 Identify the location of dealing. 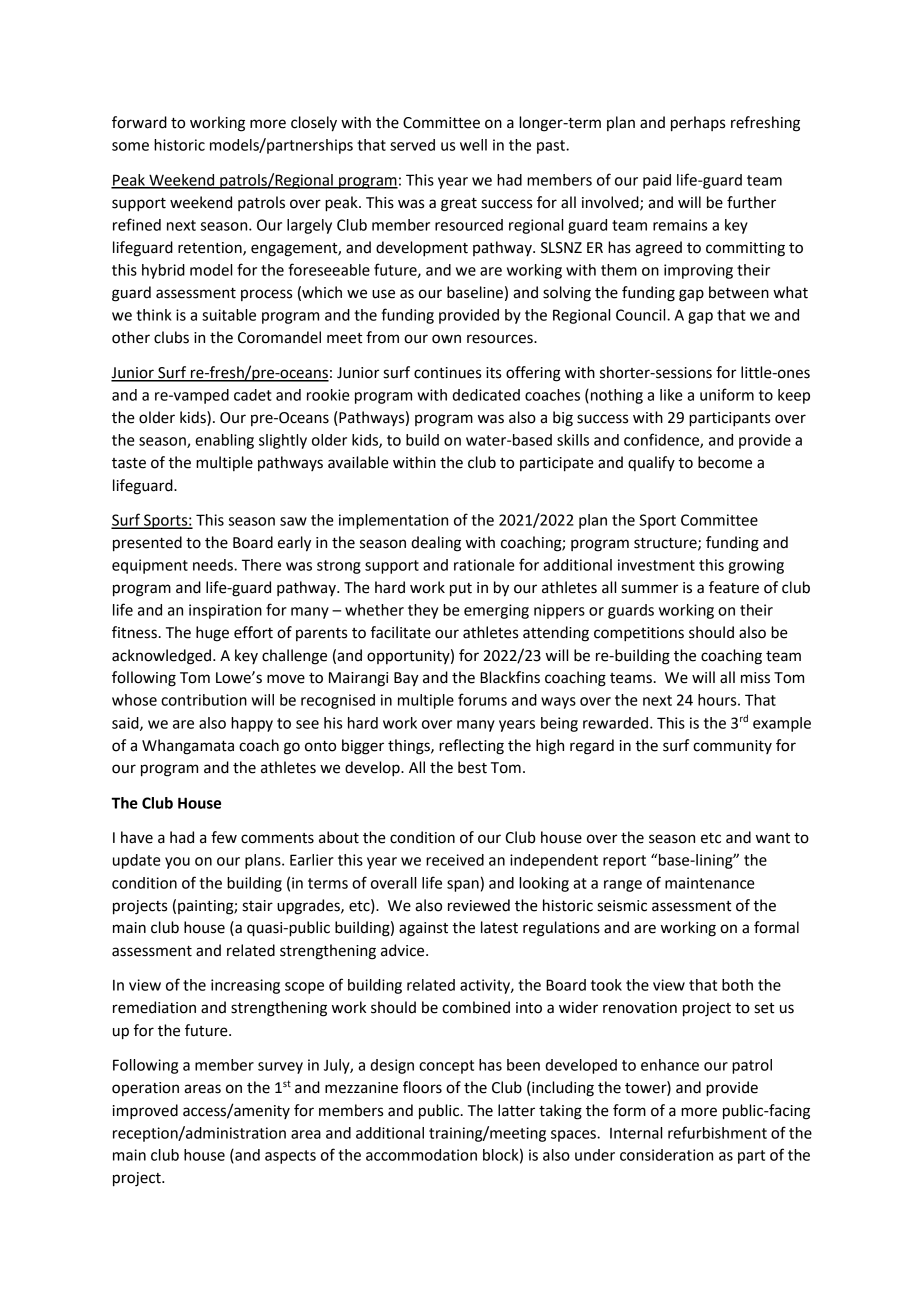
(436, 544).
